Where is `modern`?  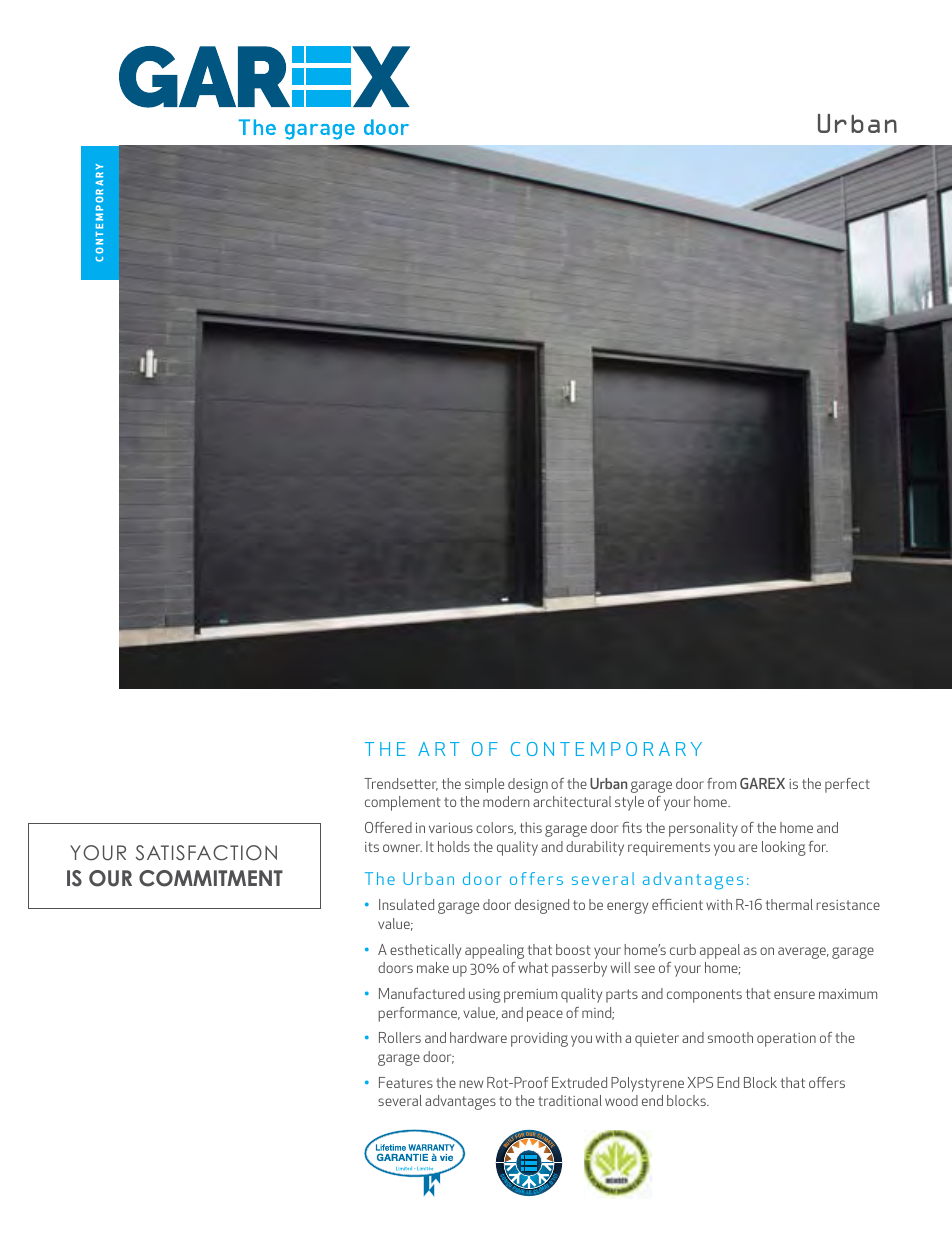
modern is located at coordinates (506, 801).
